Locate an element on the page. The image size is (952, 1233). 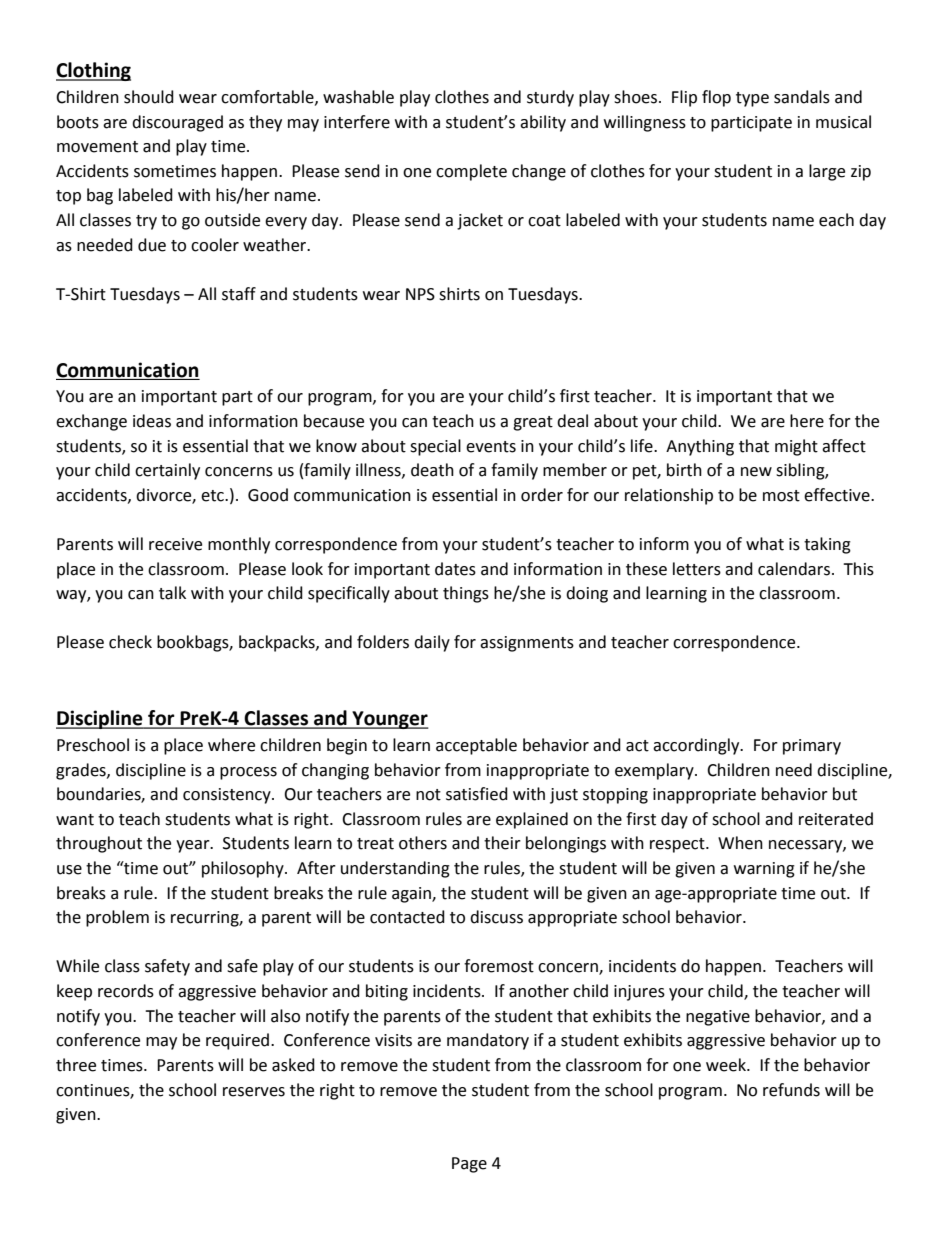
year is located at coordinates (194, 846).
